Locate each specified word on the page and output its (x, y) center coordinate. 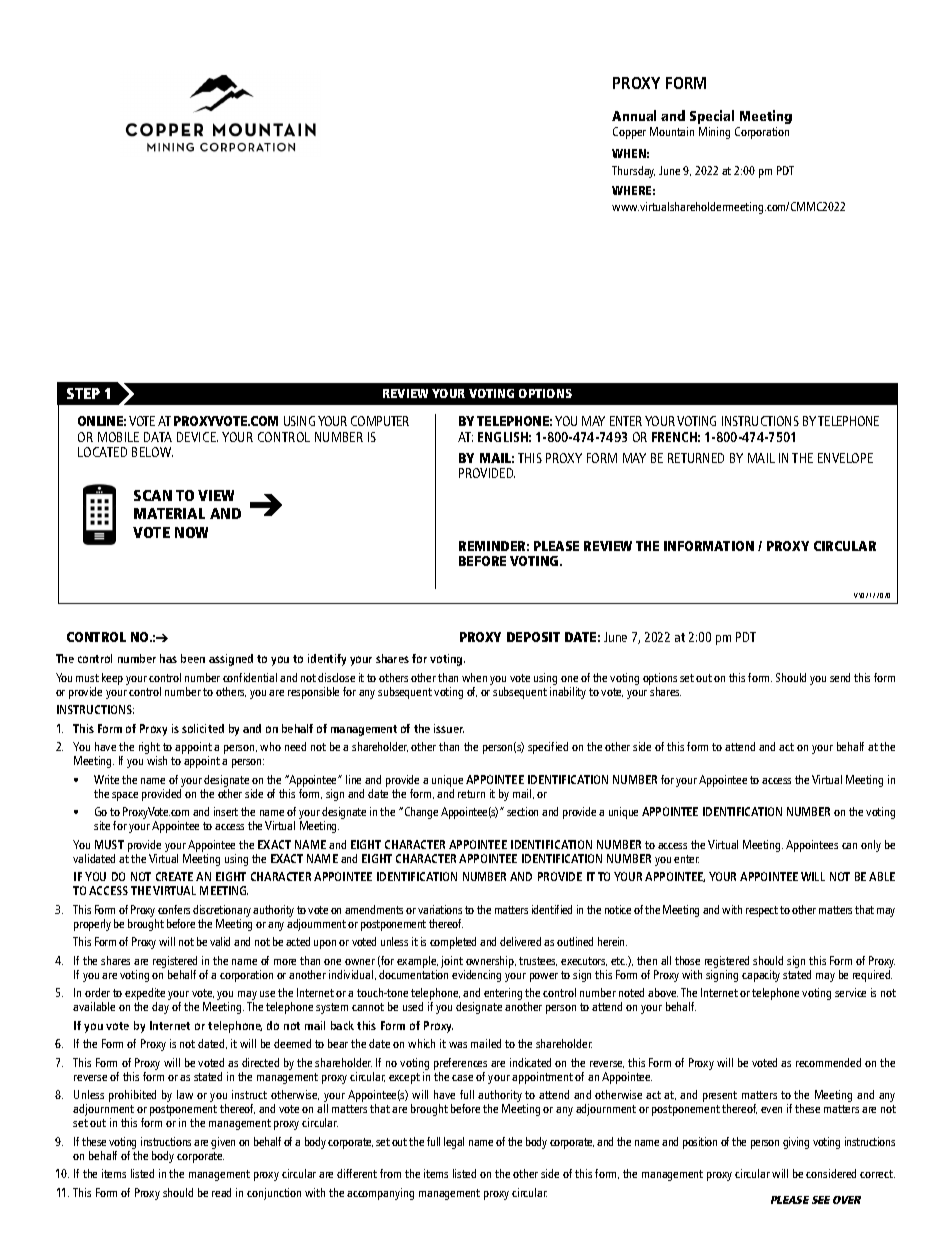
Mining (714, 133)
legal (454, 1143)
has (168, 658)
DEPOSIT (533, 637)
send (840, 677)
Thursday (633, 172)
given (223, 1143)
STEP (83, 393)
